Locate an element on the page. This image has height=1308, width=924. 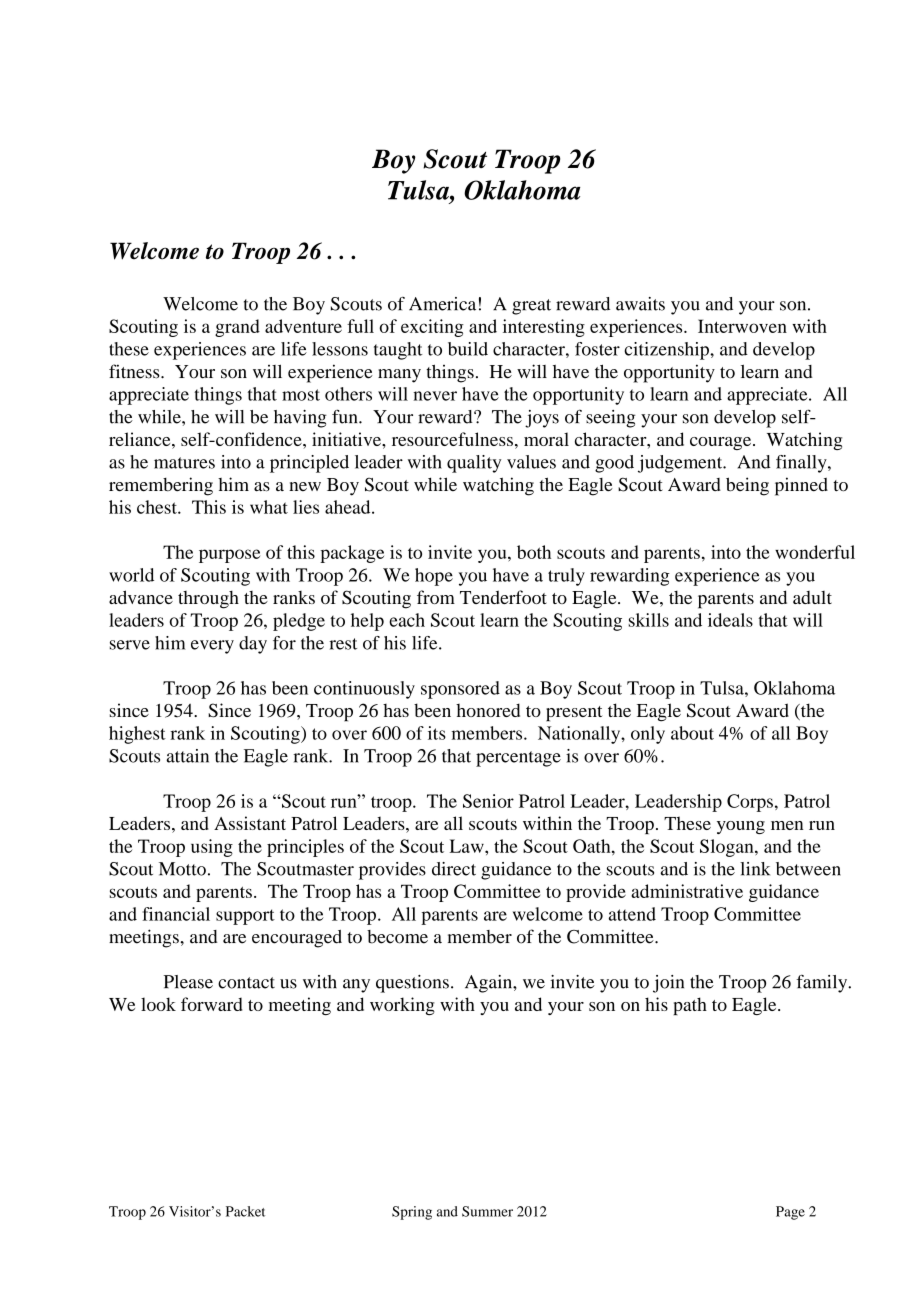
Page is located at coordinates (790, 1213).
